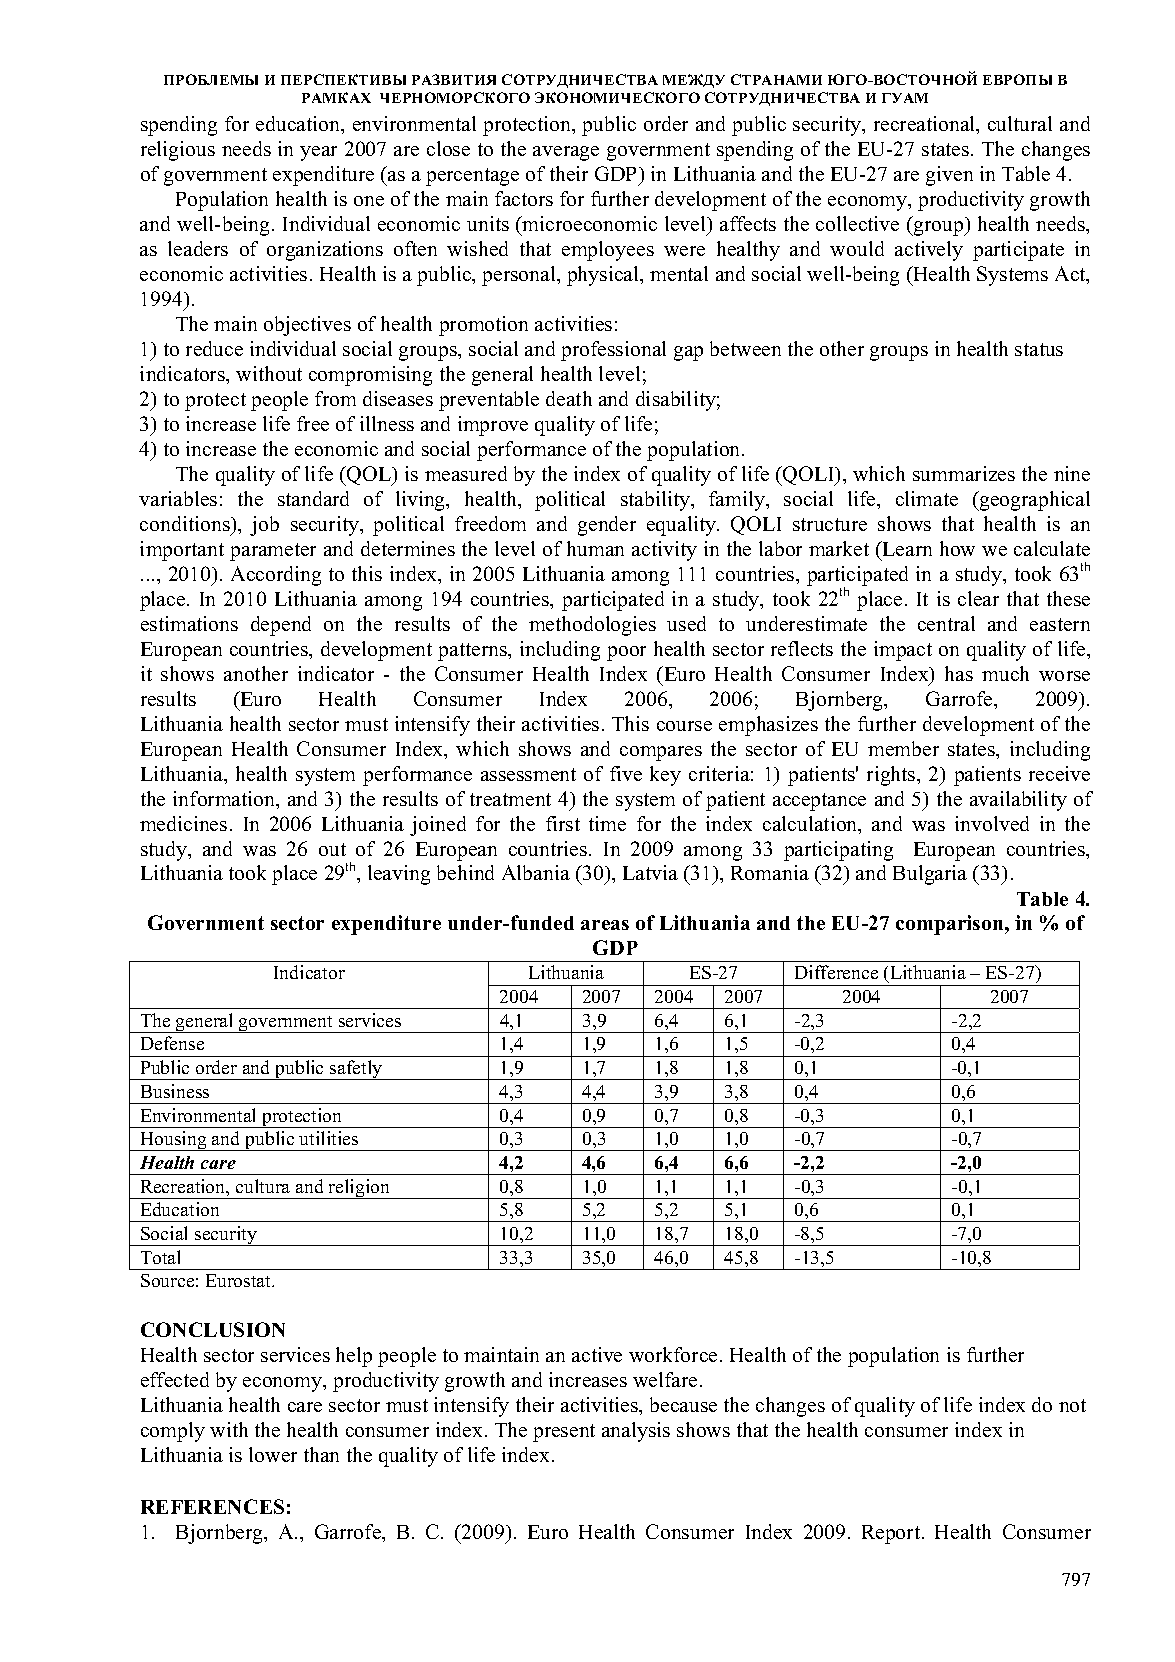 This image has width=1175, height=1662. I want to click on analysis, so click(636, 1432).
